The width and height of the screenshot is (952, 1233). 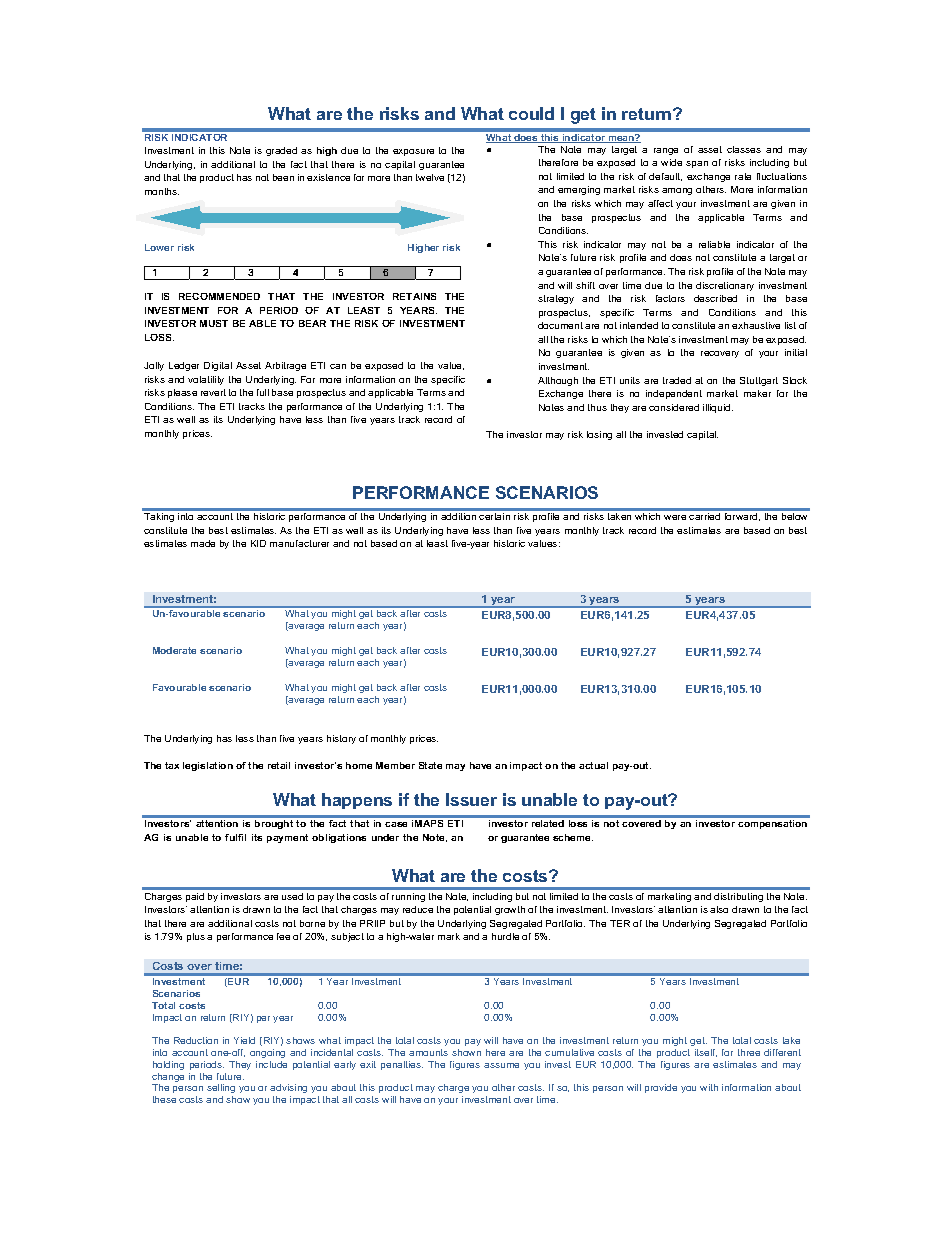 What do you see at coordinates (558, 381) in the screenshot?
I see `Although` at bounding box center [558, 381].
